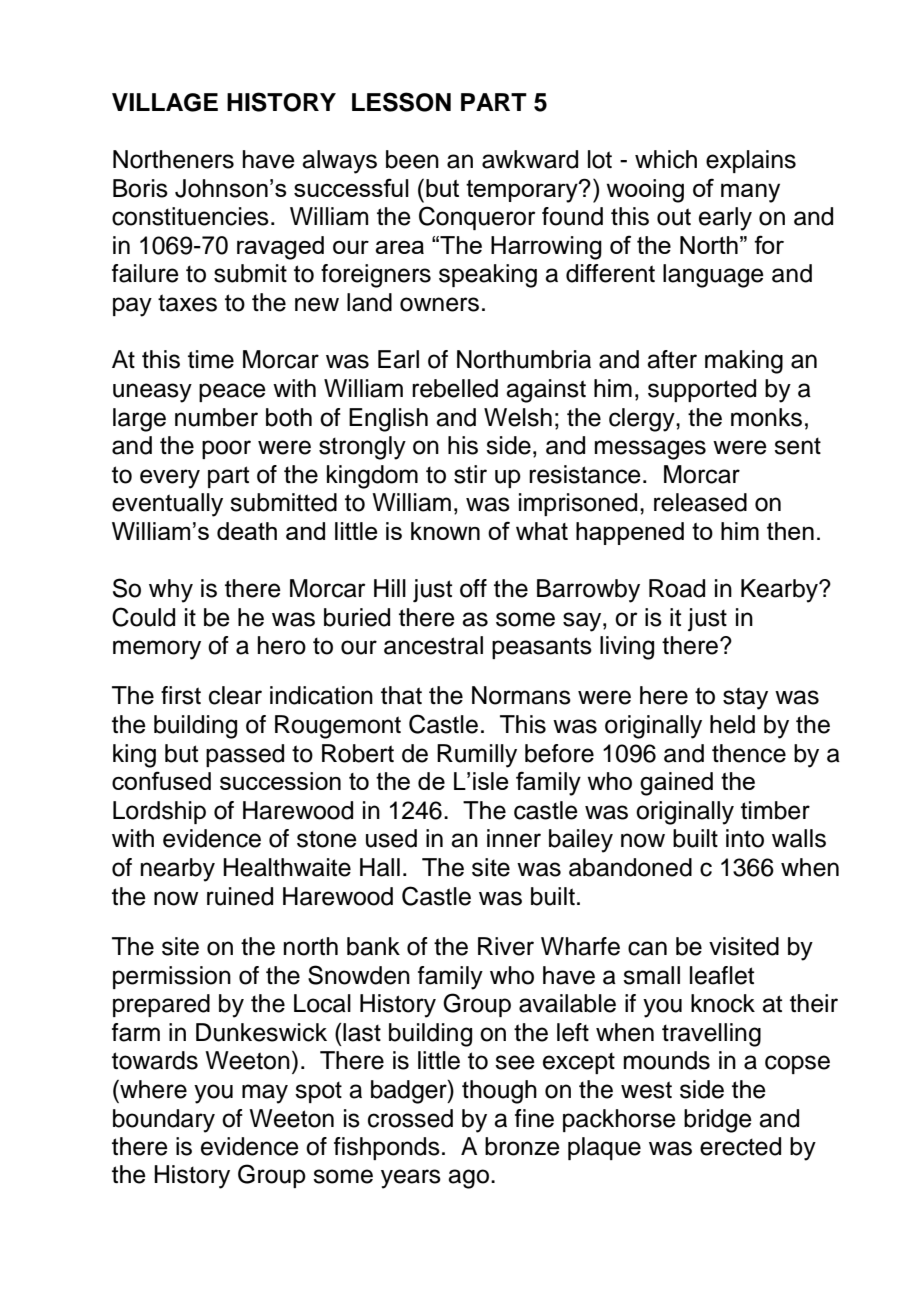 The width and height of the screenshot is (924, 1308). I want to click on VILLAGE, so click(165, 102).
